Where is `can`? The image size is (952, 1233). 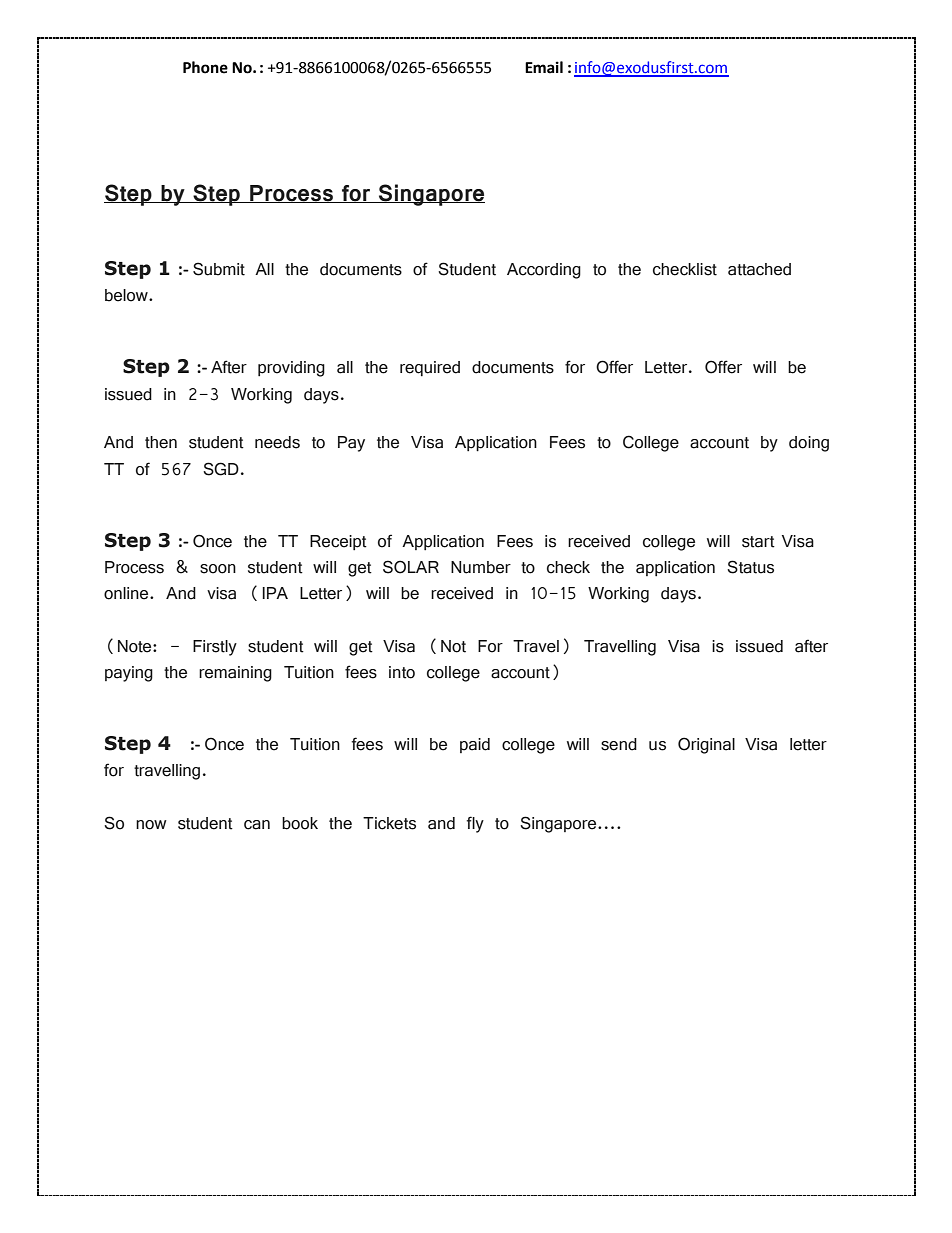
can is located at coordinates (257, 825).
